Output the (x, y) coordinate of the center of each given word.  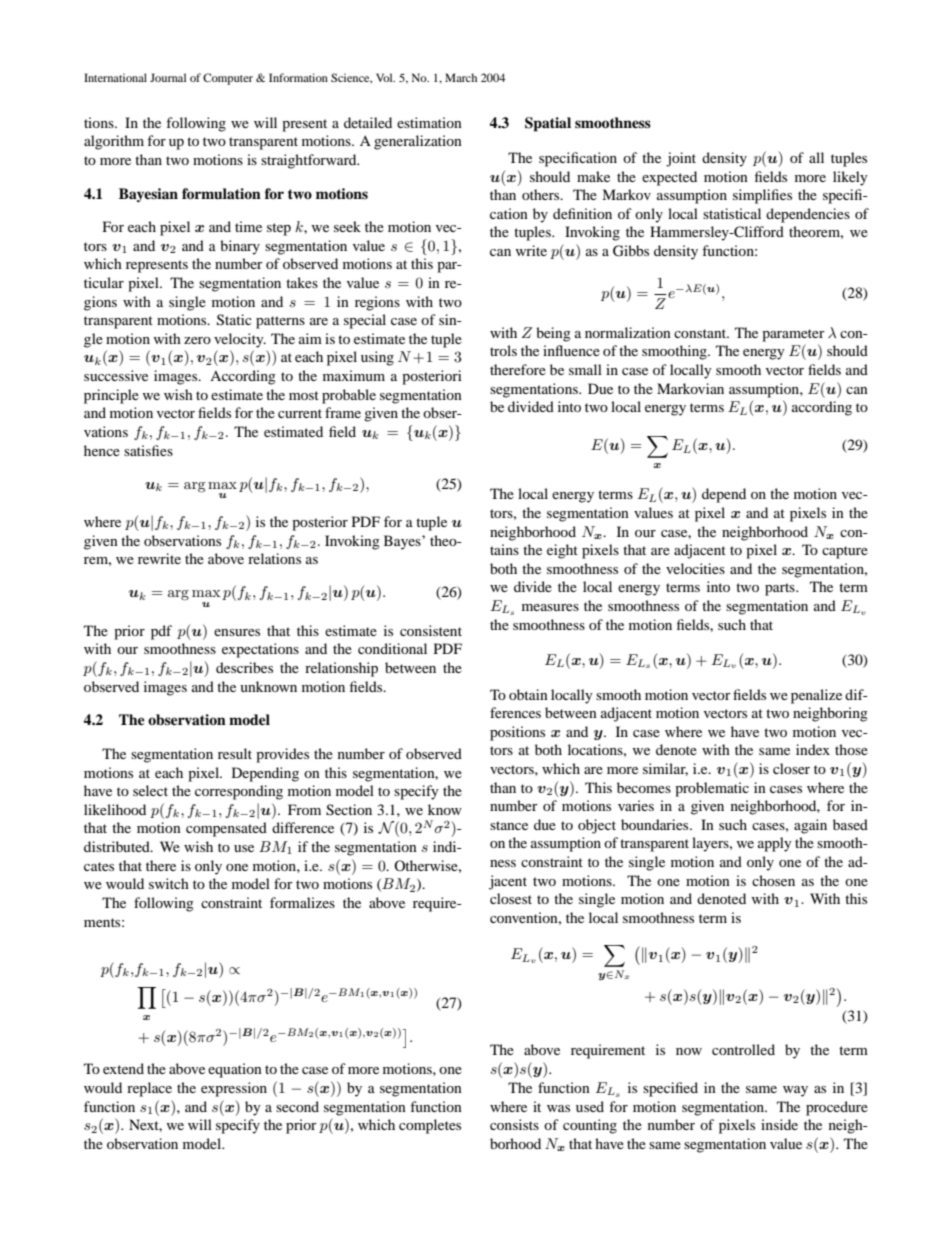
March (461, 77)
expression (234, 1089)
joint (681, 159)
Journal (168, 77)
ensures (237, 632)
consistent (431, 630)
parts (781, 589)
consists (514, 1124)
